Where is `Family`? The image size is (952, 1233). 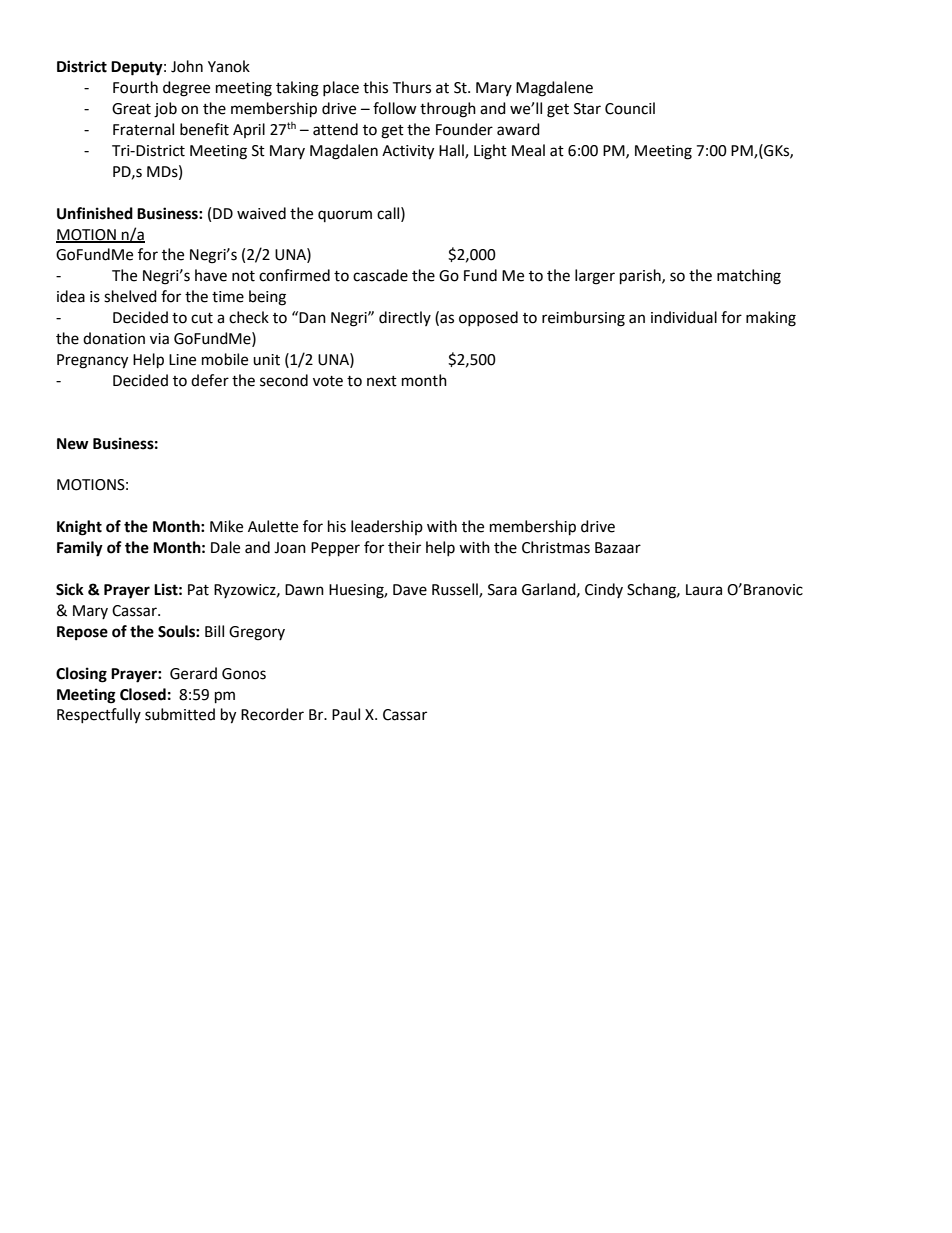 Family is located at coordinates (80, 549).
